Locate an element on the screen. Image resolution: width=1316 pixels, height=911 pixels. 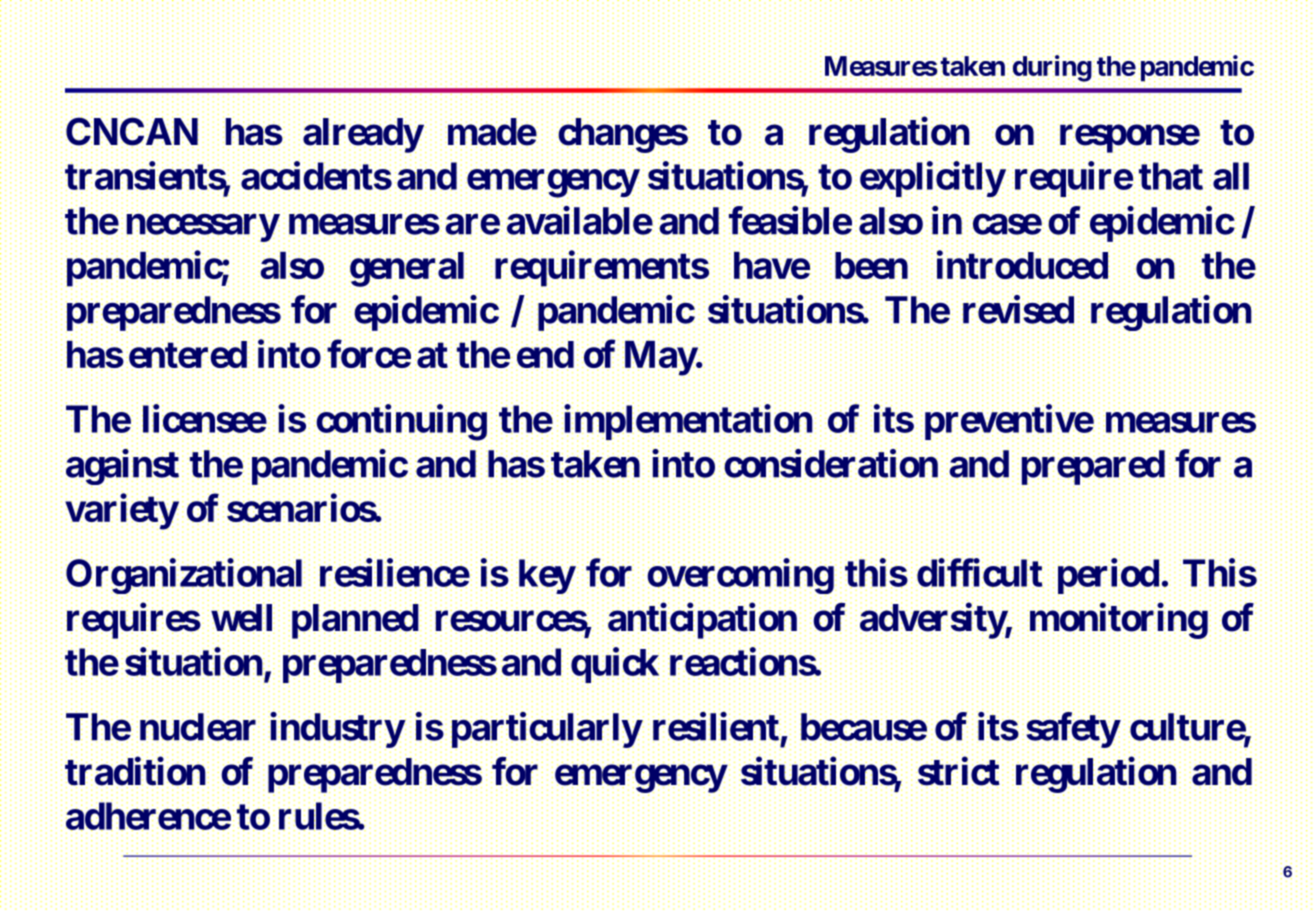
nuclear is located at coordinates (196, 727).
